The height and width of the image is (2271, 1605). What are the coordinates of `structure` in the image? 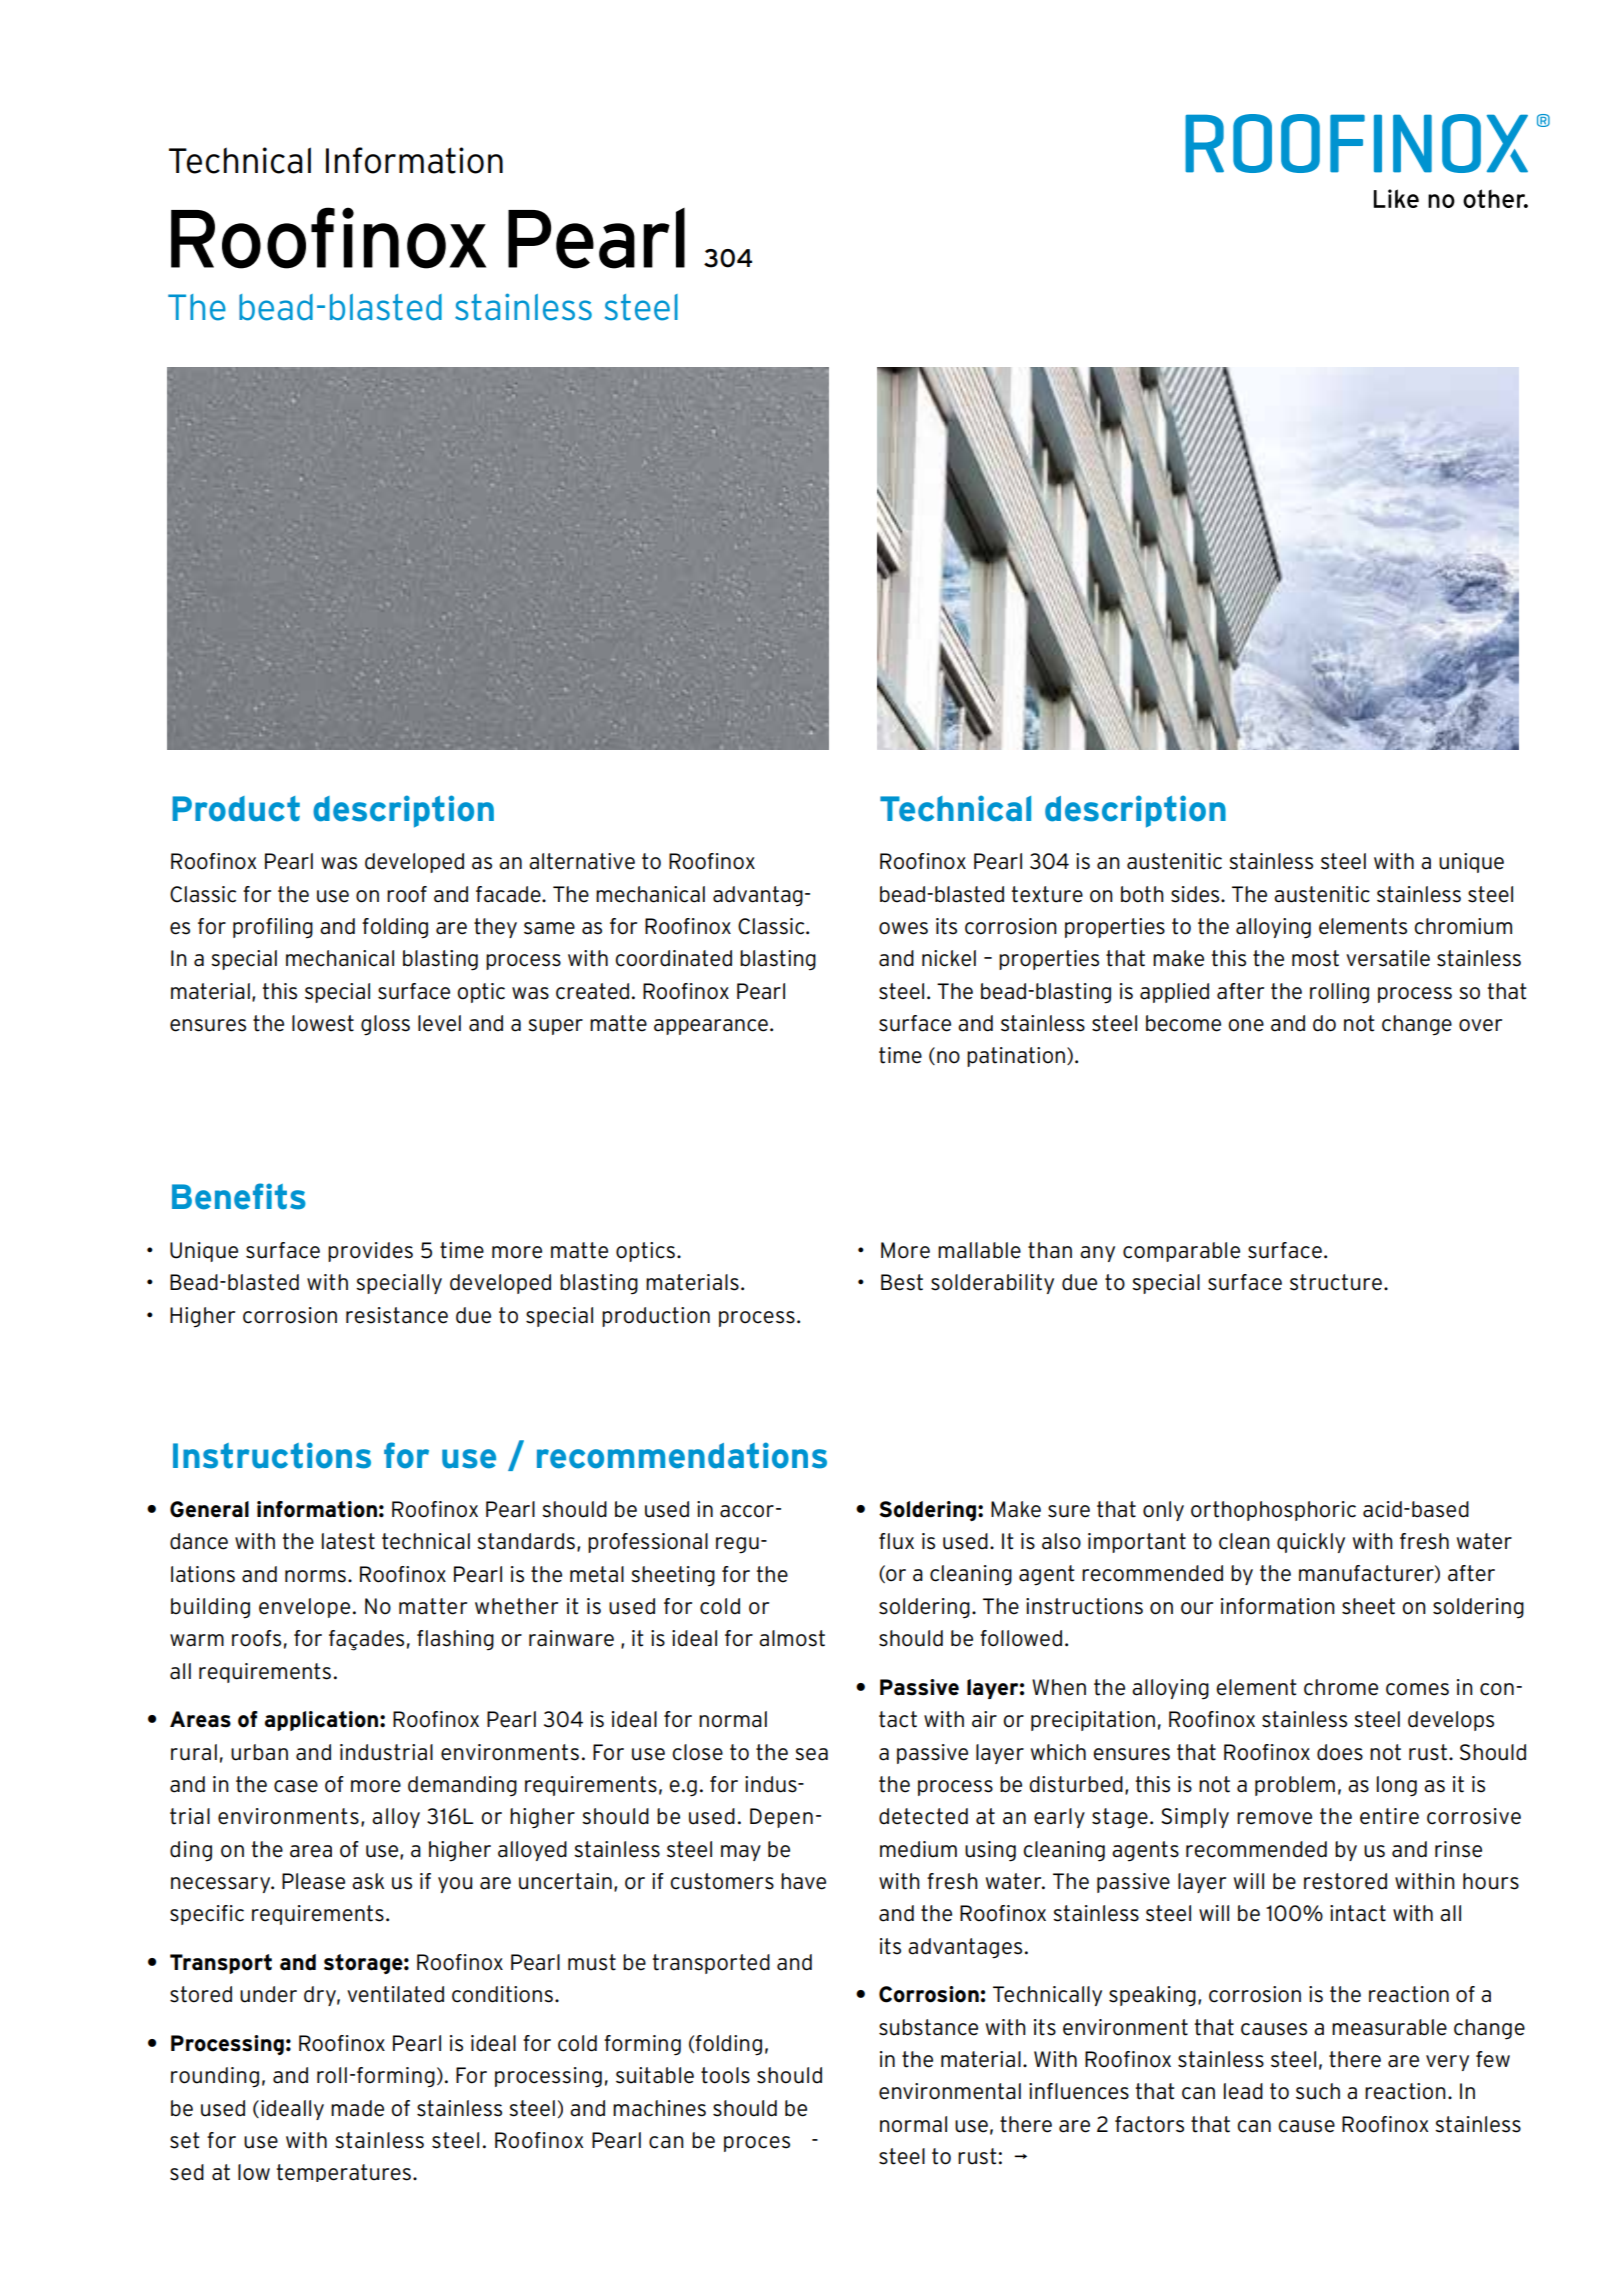 It's located at (1336, 1282).
